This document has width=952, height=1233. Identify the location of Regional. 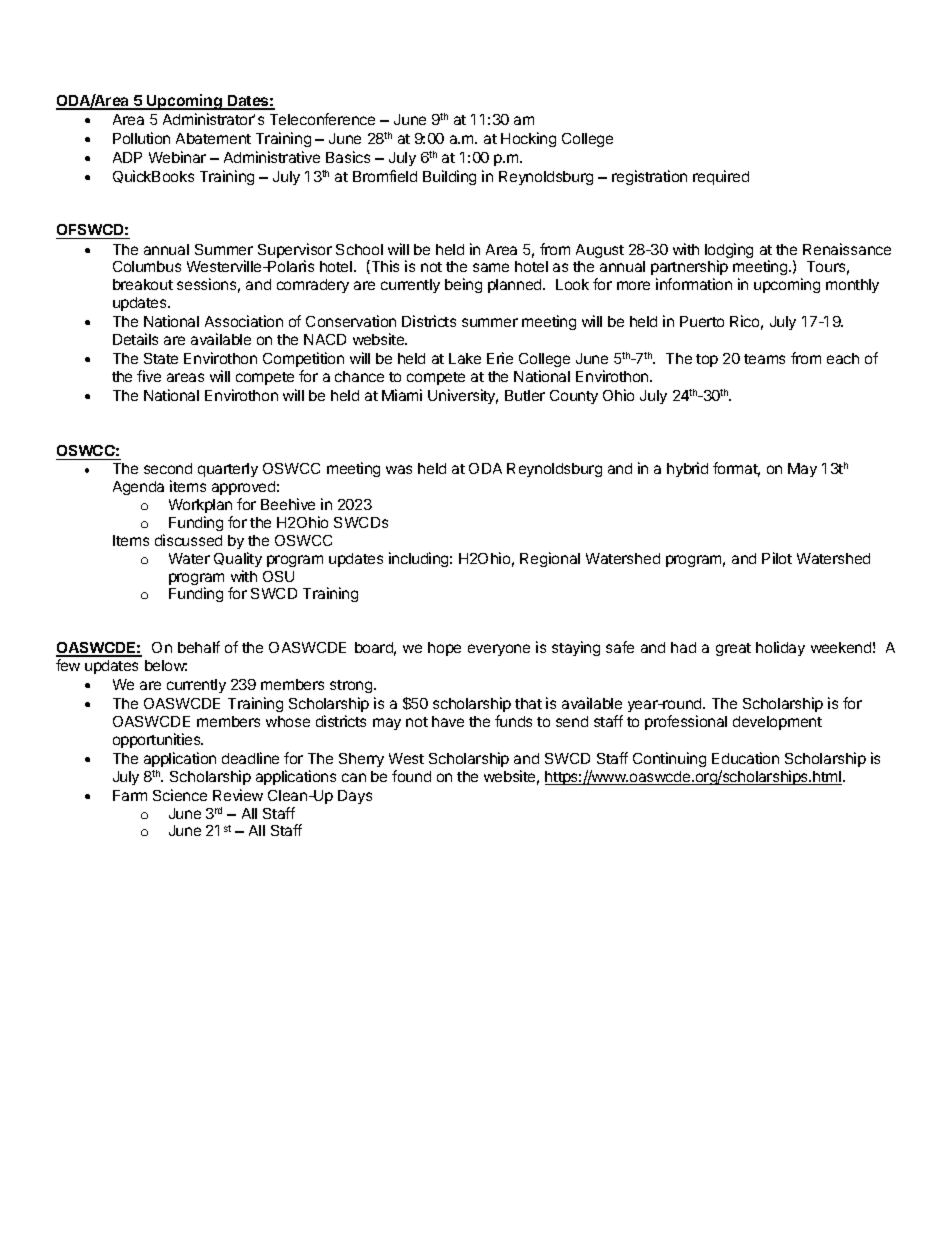
(550, 559).
